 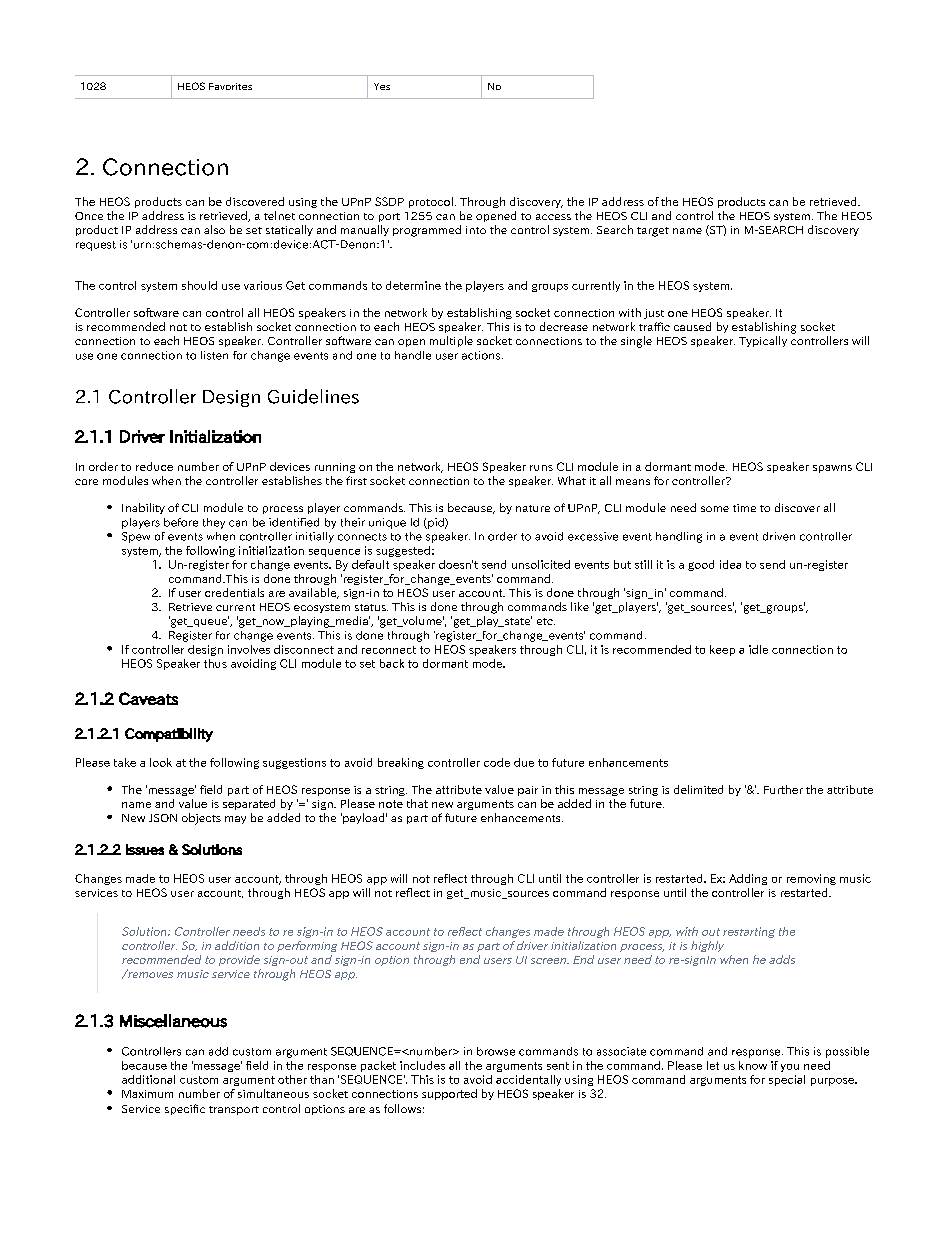 I want to click on JSON, so click(x=163, y=818).
